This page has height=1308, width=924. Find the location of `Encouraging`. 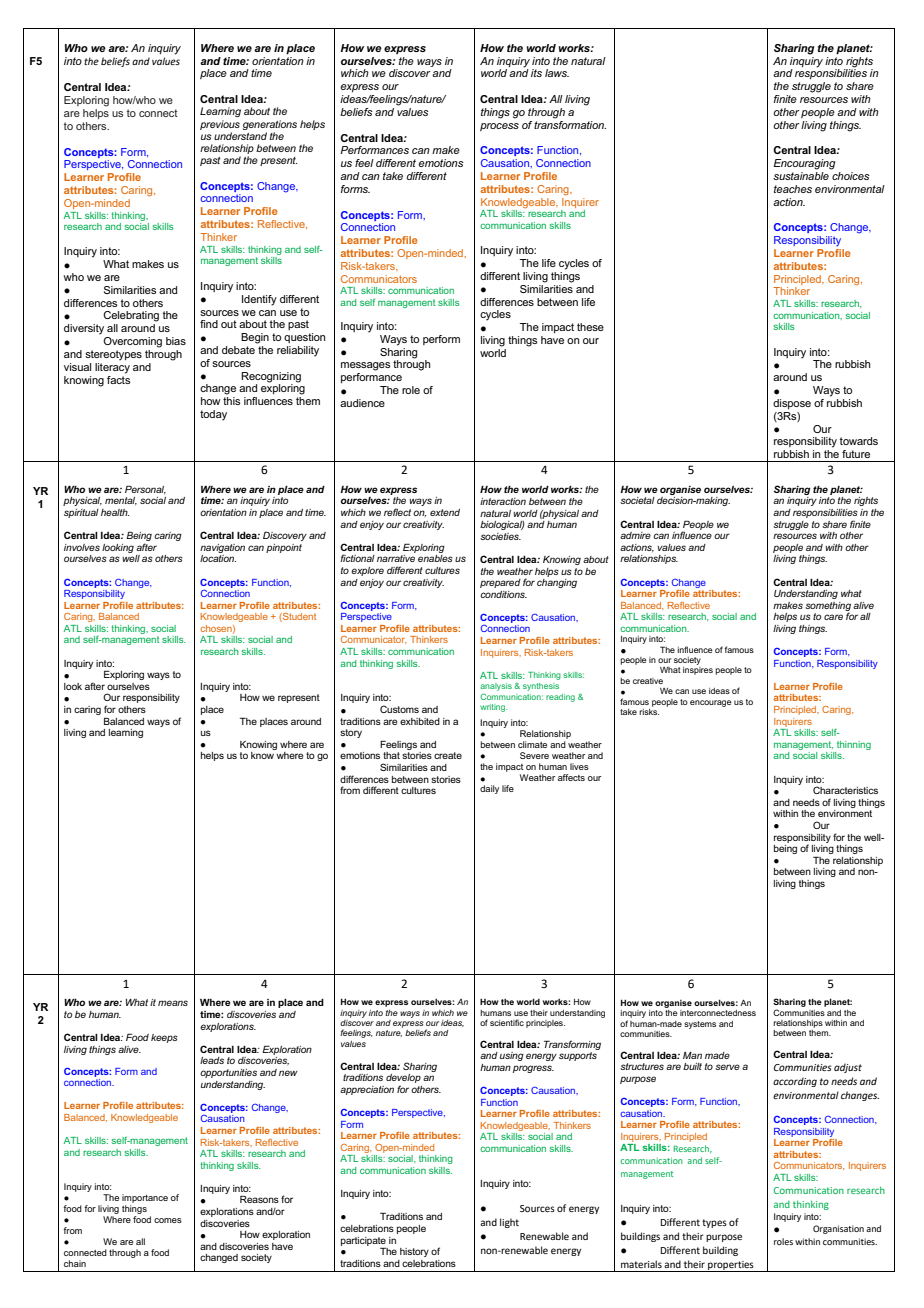

Encouraging is located at coordinates (805, 164).
